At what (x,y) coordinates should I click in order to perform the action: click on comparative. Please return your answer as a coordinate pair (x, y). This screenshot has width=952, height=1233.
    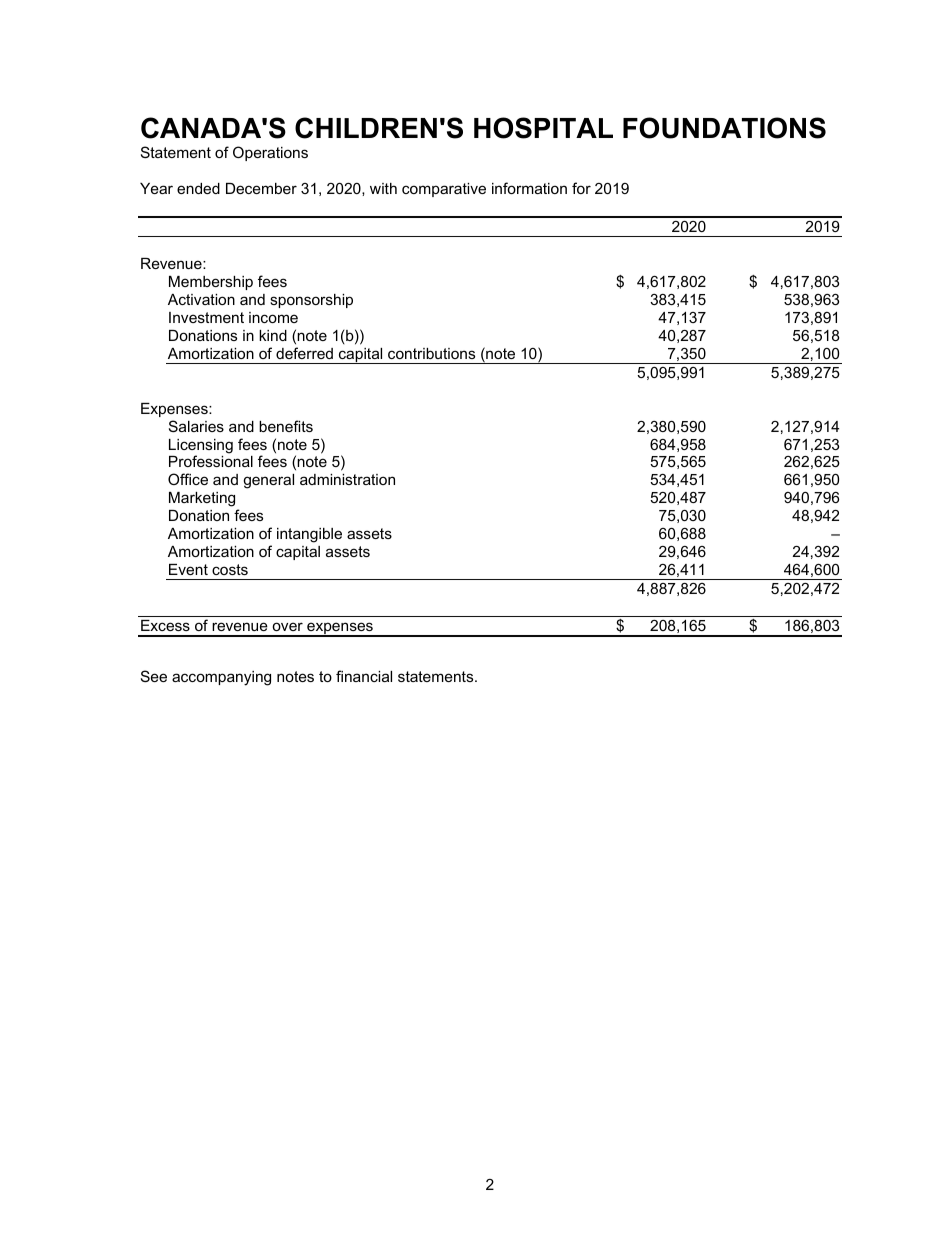
    Looking at the image, I should click on (444, 190).
